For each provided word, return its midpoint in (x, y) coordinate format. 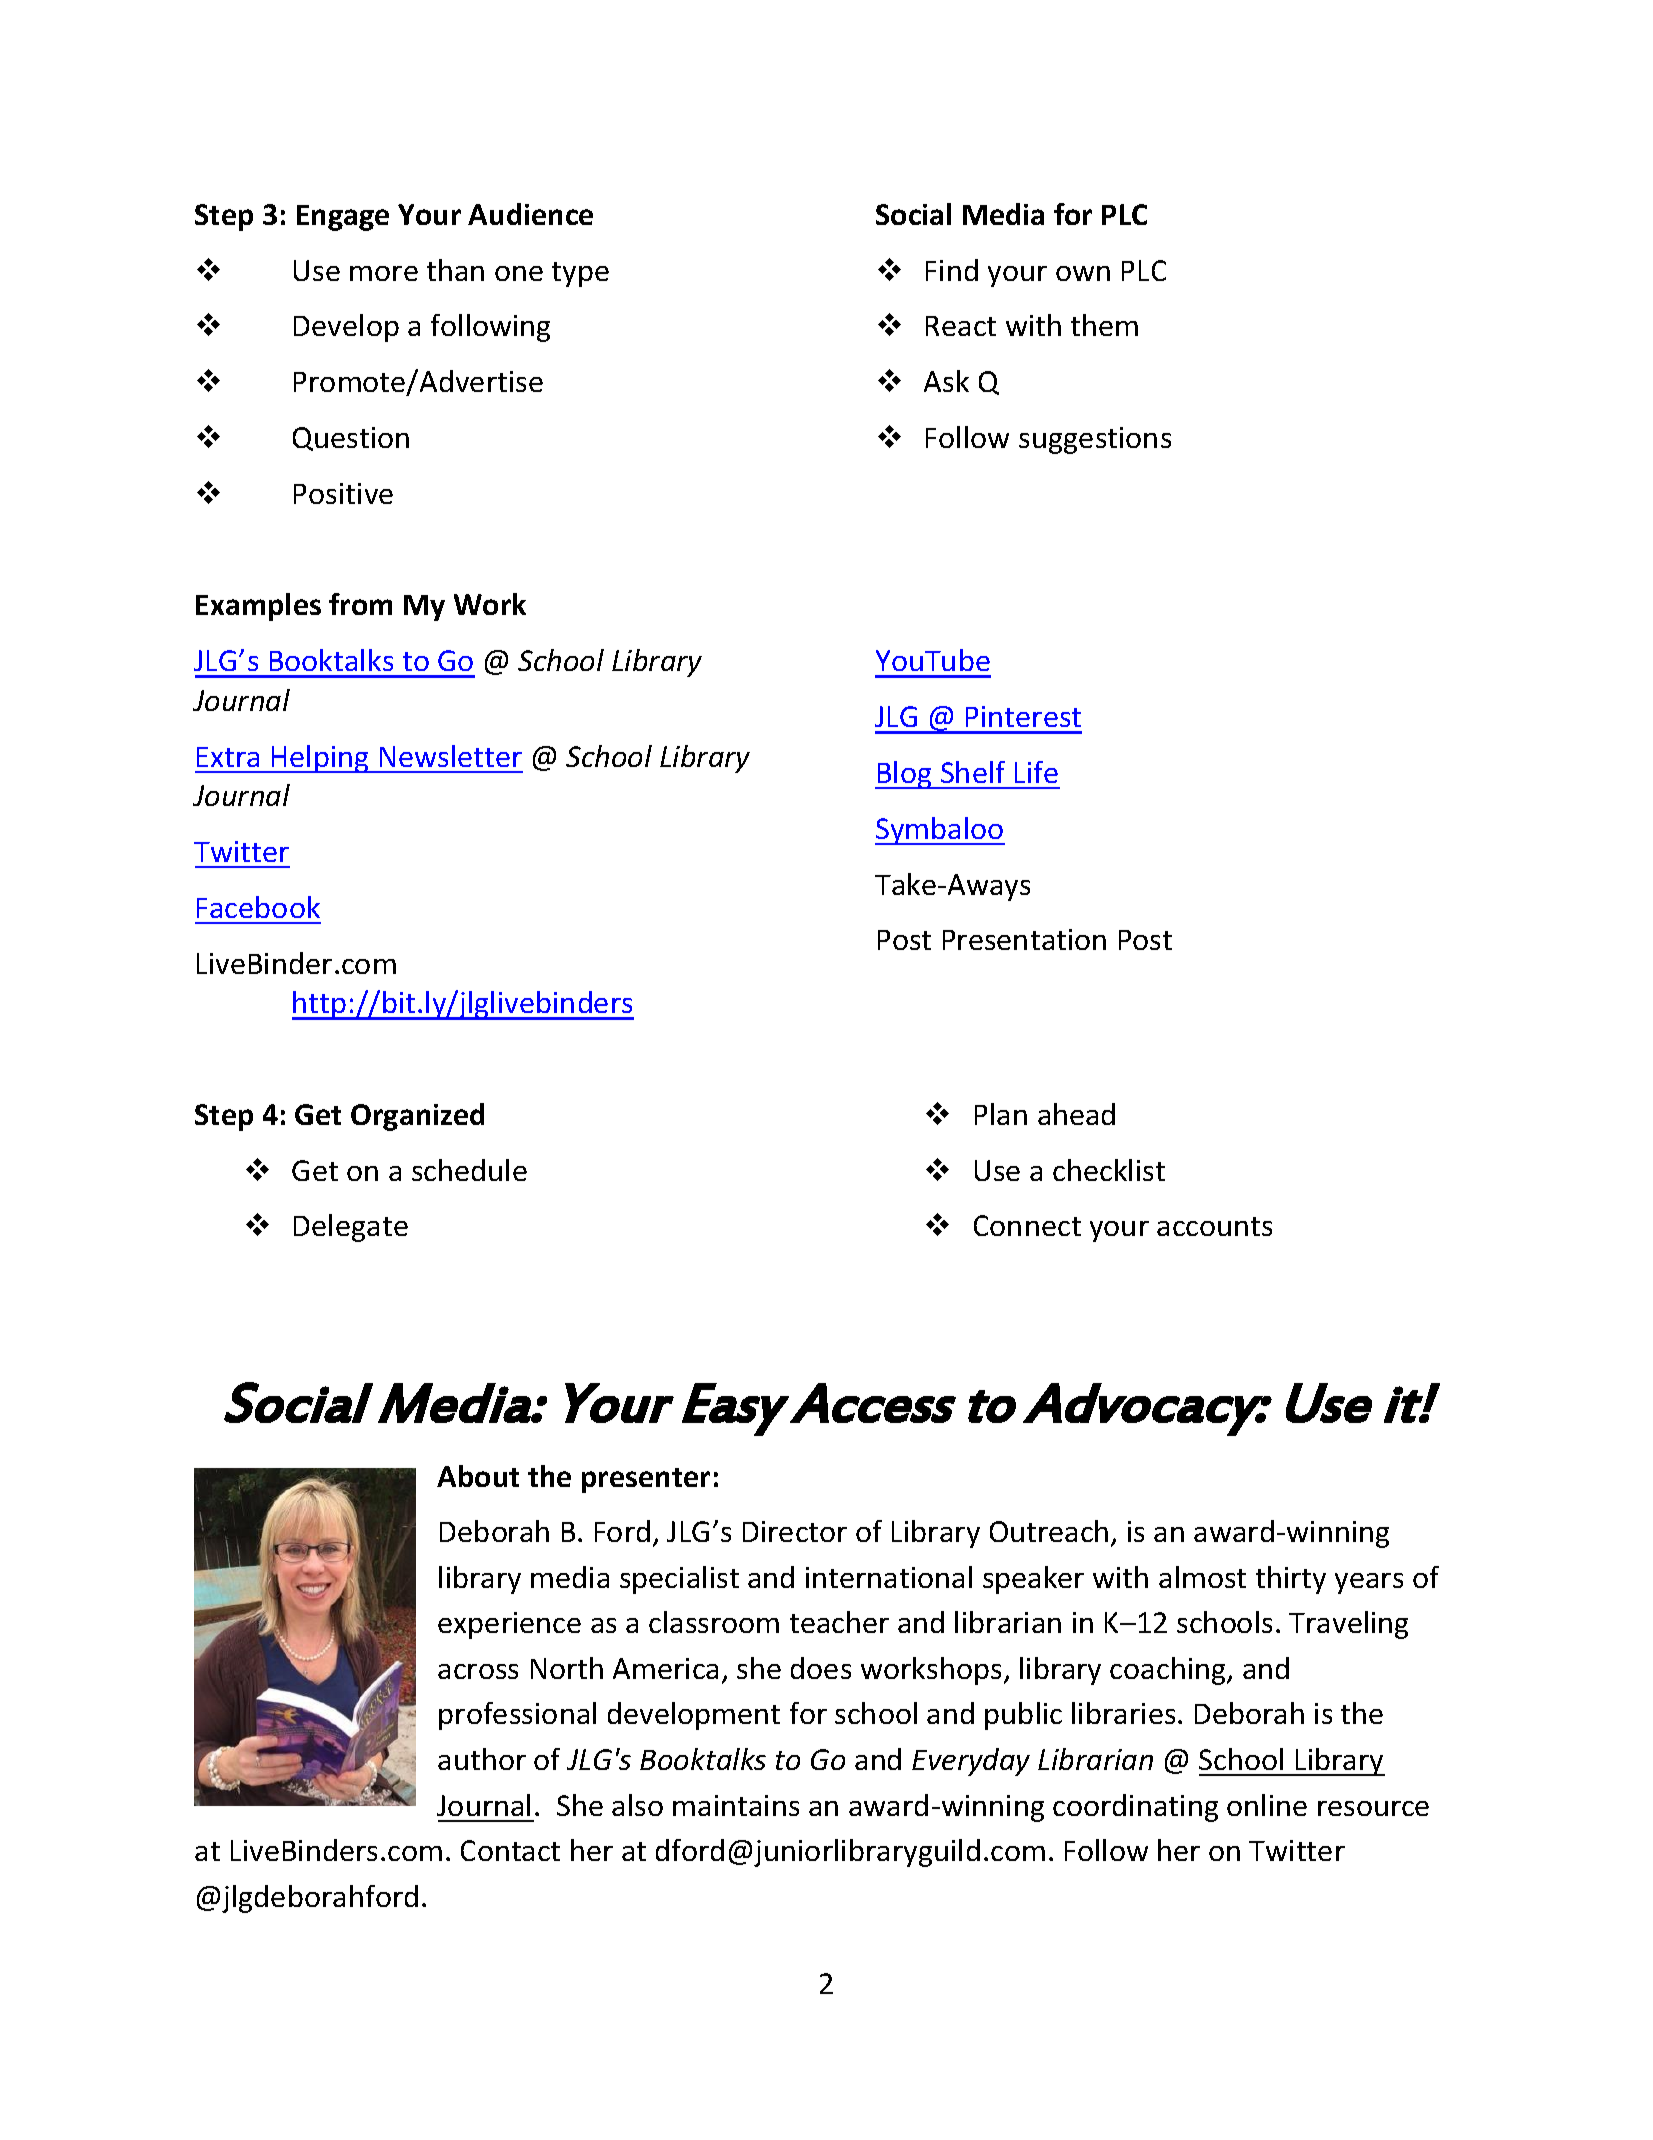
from (360, 604)
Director (795, 1531)
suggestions (1095, 440)
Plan (1001, 1114)
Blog (905, 775)
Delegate (351, 1228)
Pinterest (1023, 716)
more (384, 273)
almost (1202, 1577)
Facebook (258, 907)
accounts (1214, 1226)
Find (952, 270)
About (478, 1476)
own (1083, 273)
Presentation (1024, 939)
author (482, 1759)
